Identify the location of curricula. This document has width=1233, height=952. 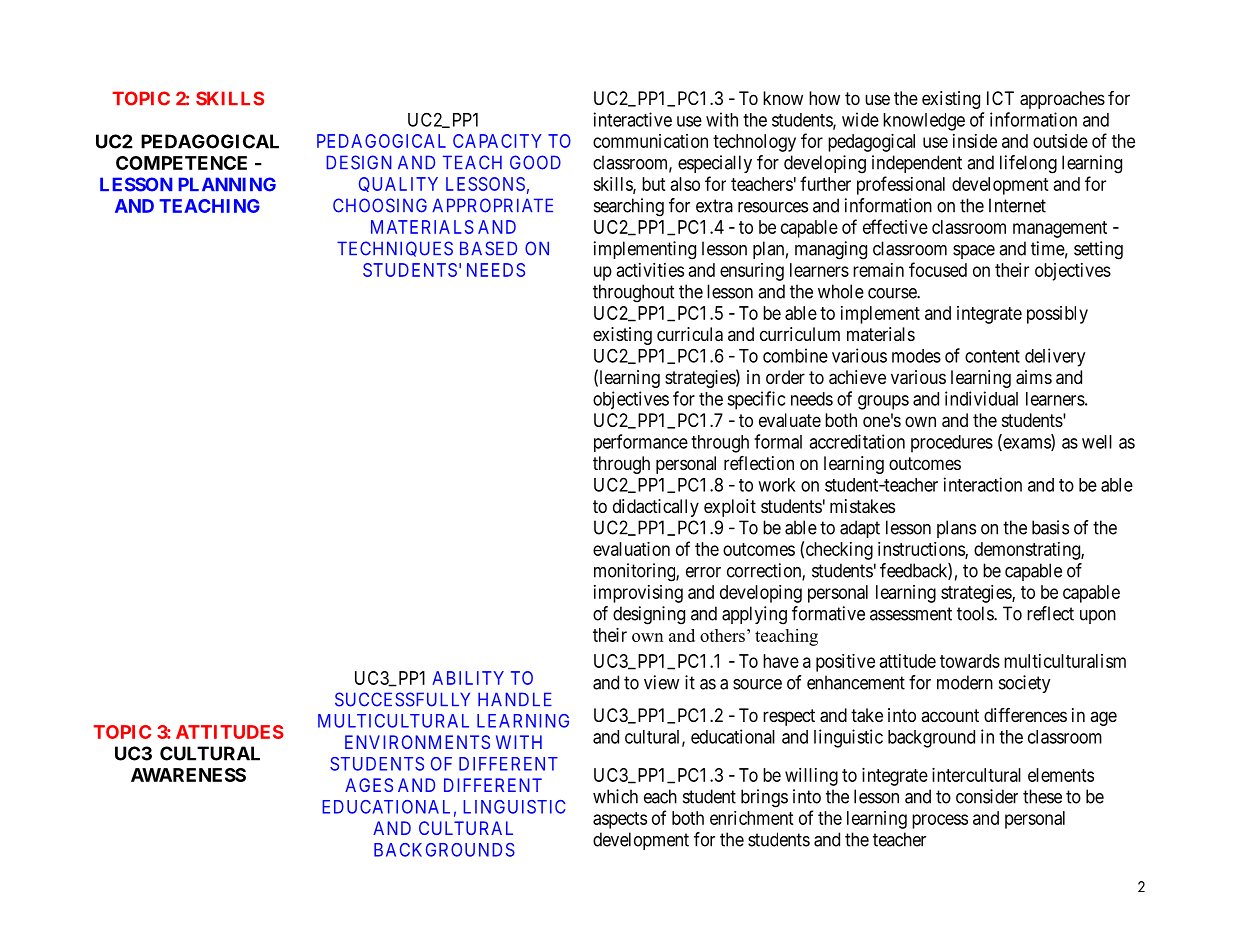
(690, 334).
